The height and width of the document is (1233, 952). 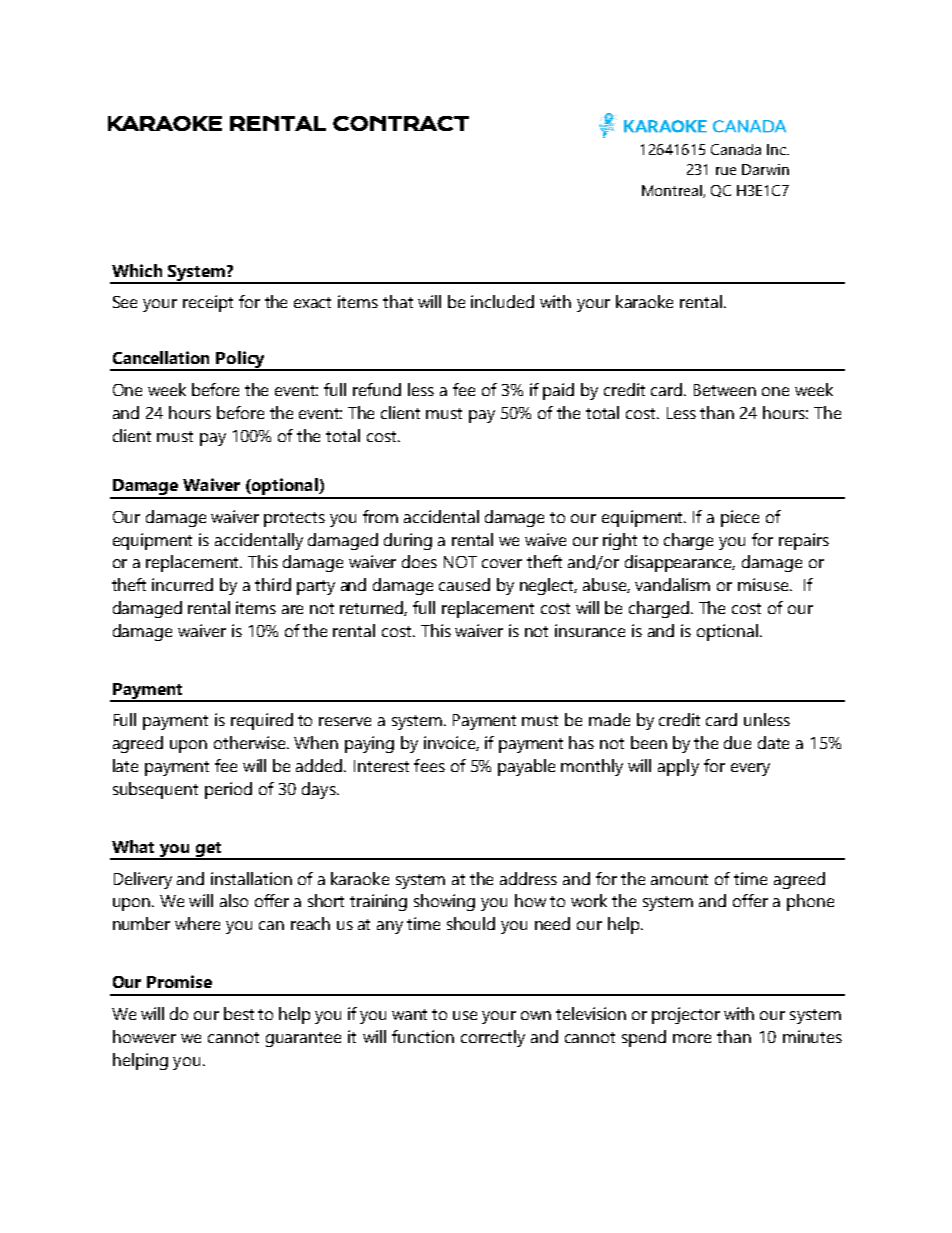 What do you see at coordinates (182, 584) in the document?
I see `incurred` at bounding box center [182, 584].
